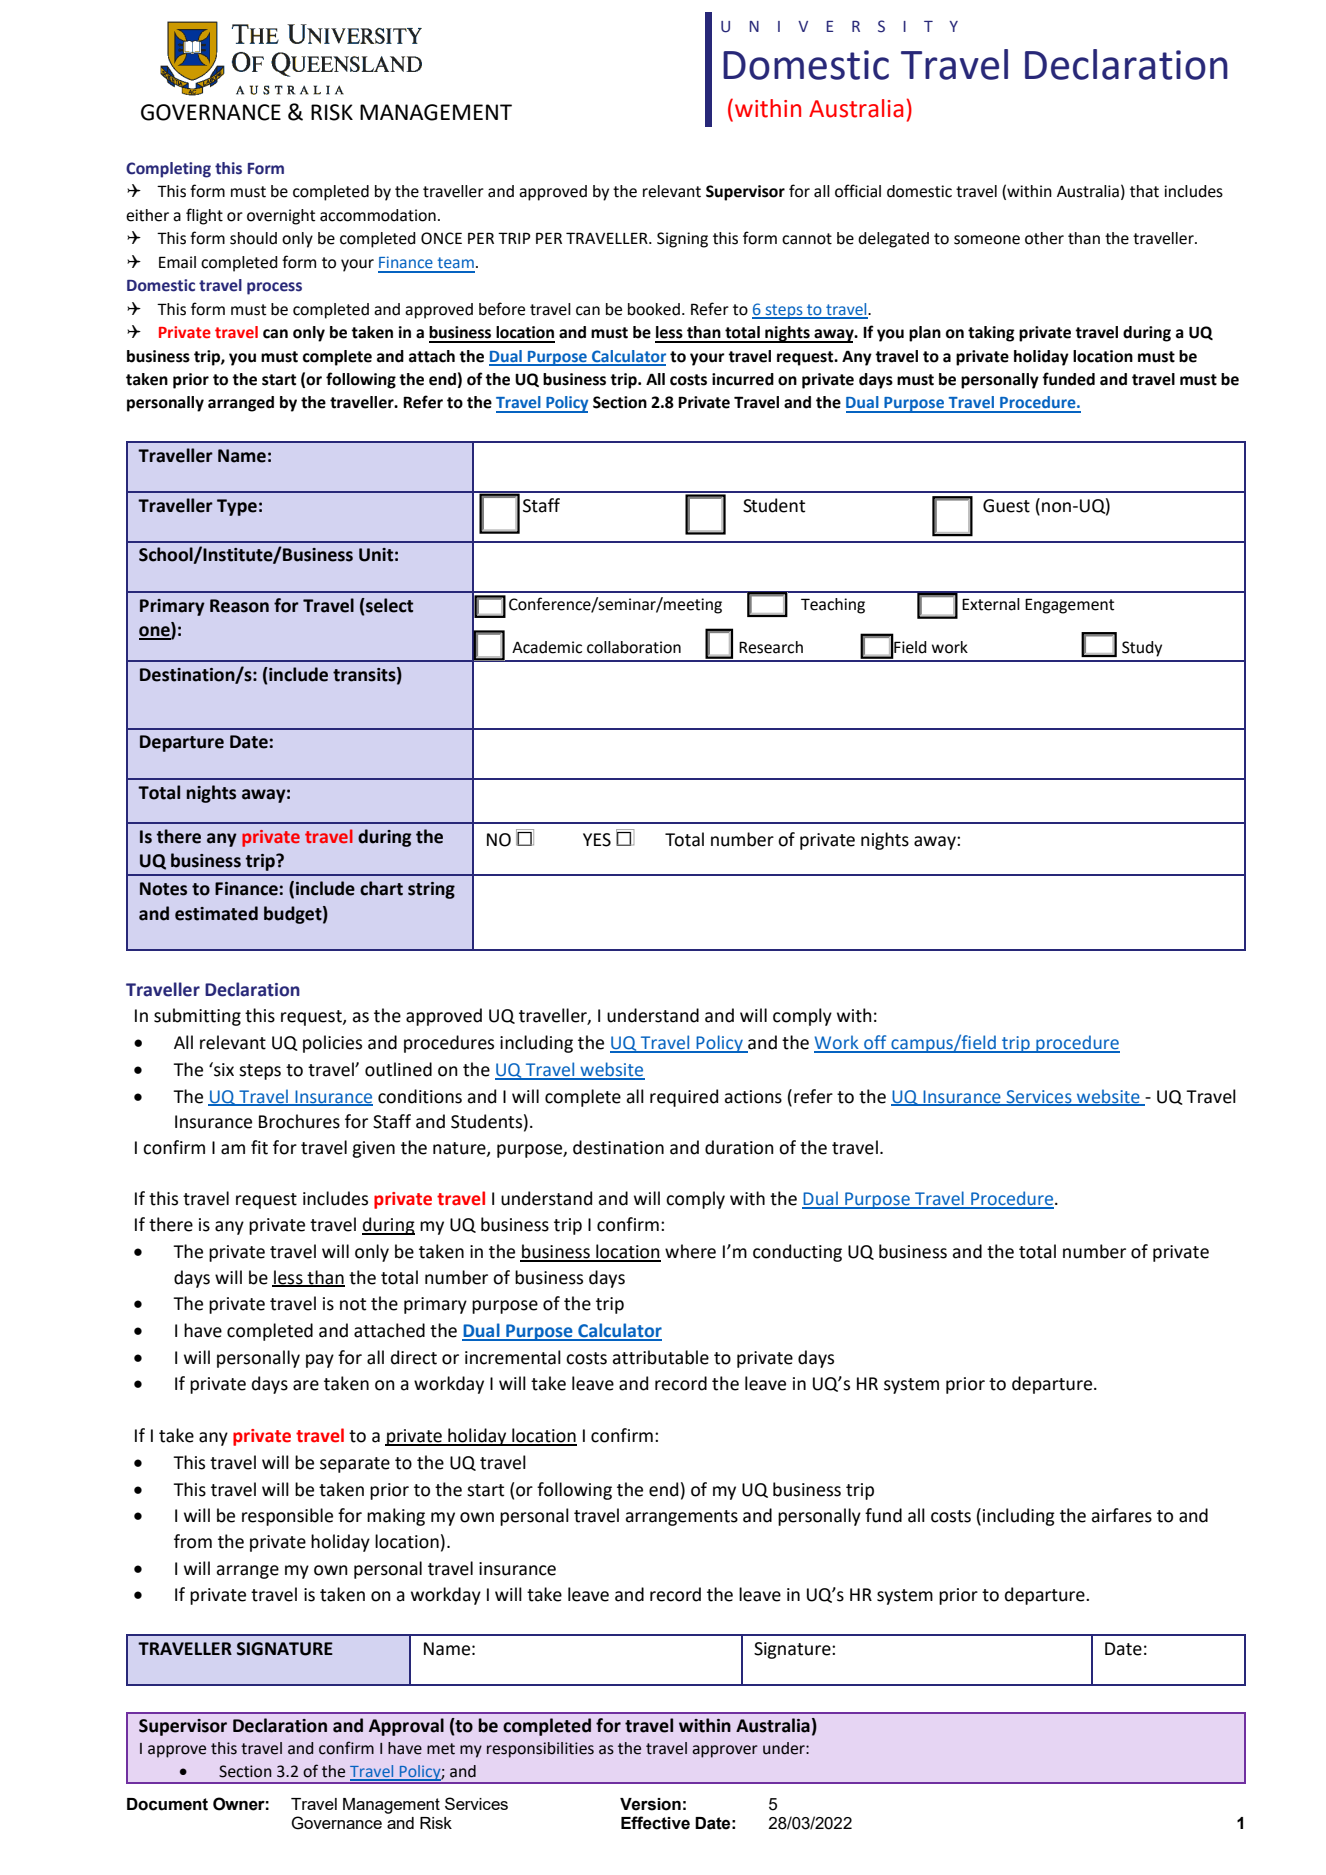 This screenshot has height=1875, width=1326. Describe the element at coordinates (797, 1253) in the screenshot. I see `conducting` at that location.
